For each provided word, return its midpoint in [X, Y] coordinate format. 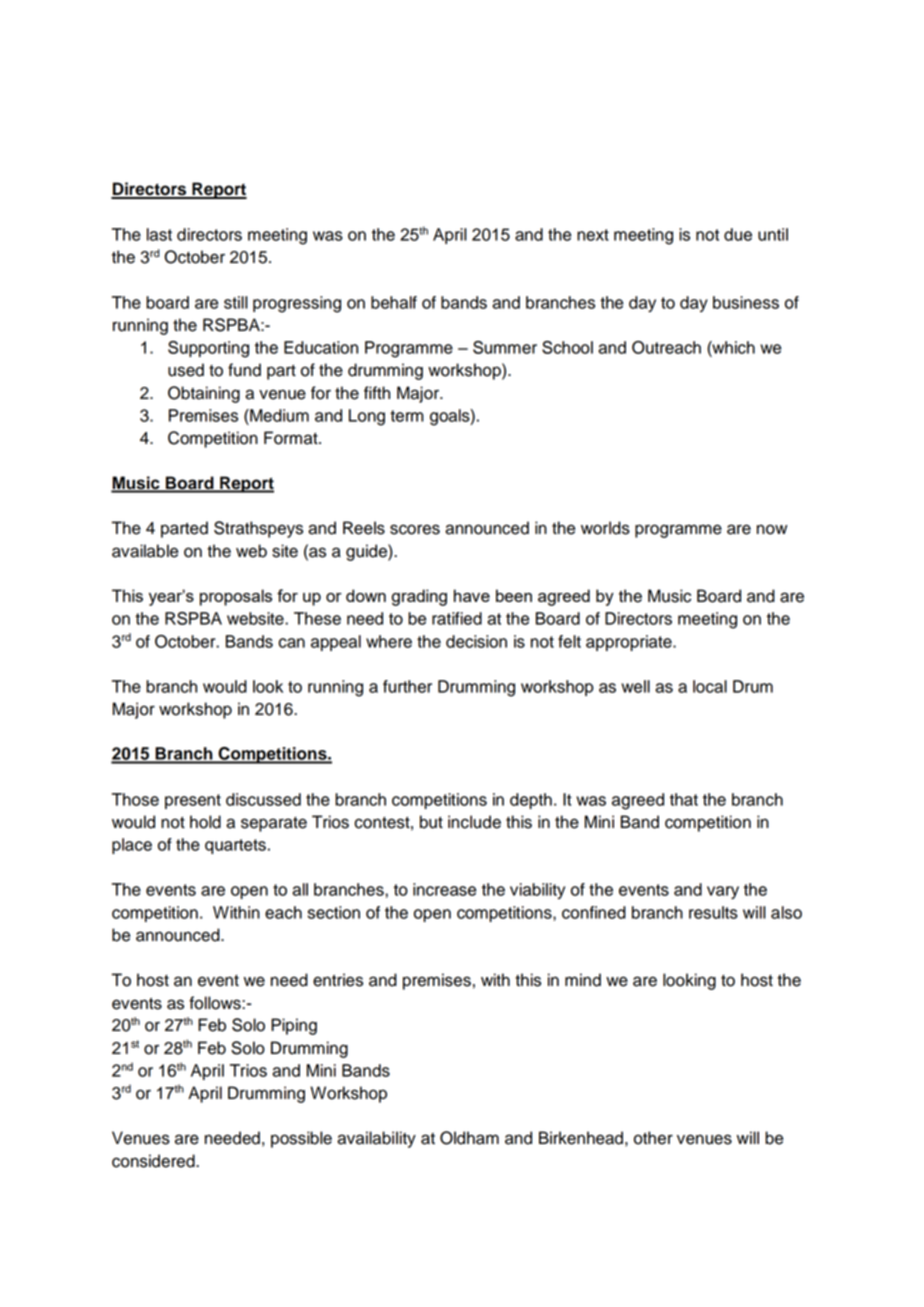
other [653, 1138]
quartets [235, 846]
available [145, 551]
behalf [394, 302]
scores [415, 529]
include [474, 822]
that [684, 799]
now [772, 529]
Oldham [469, 1138]
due [738, 234]
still [236, 302]
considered [154, 1161]
